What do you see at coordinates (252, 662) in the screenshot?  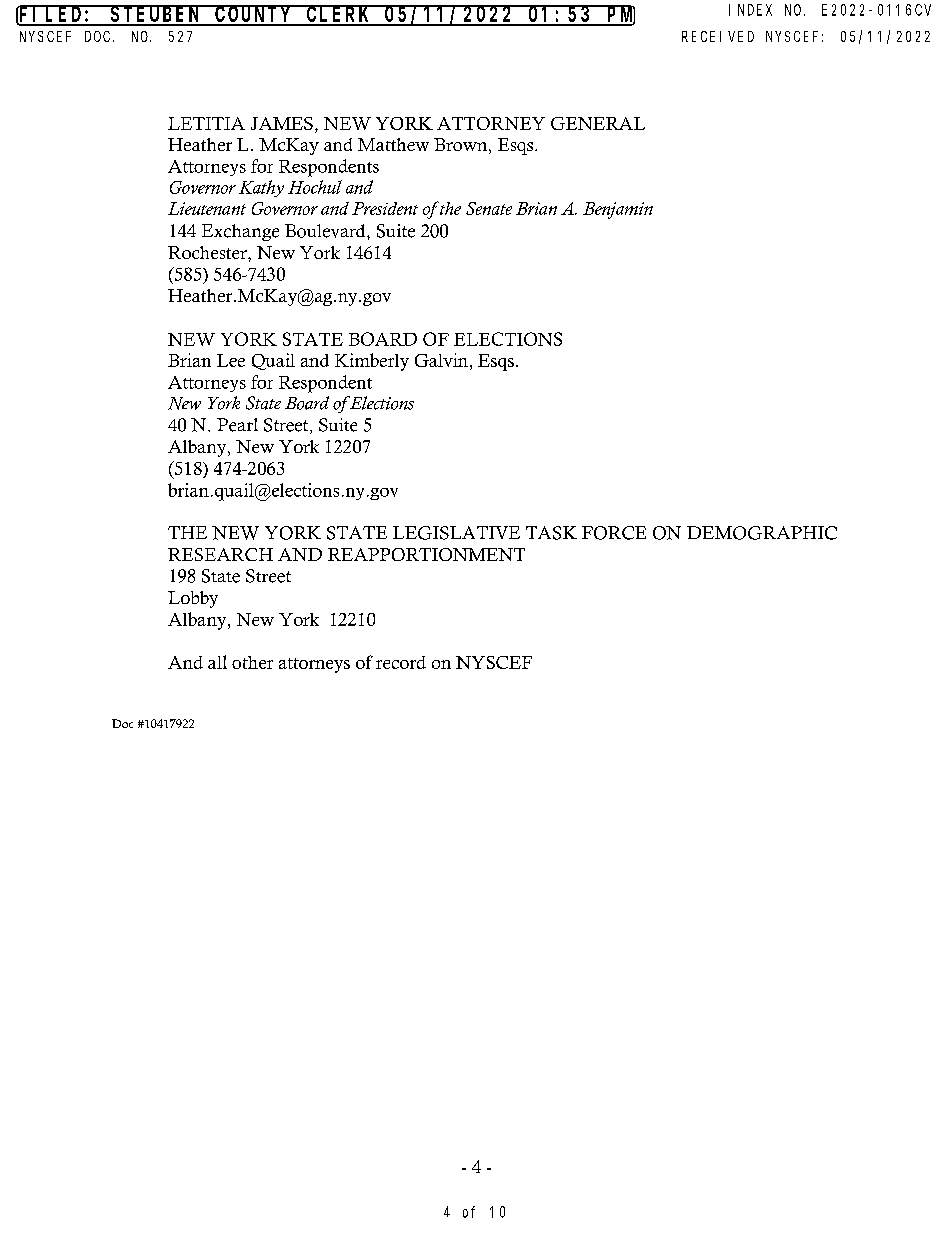 I see `other` at bounding box center [252, 662].
